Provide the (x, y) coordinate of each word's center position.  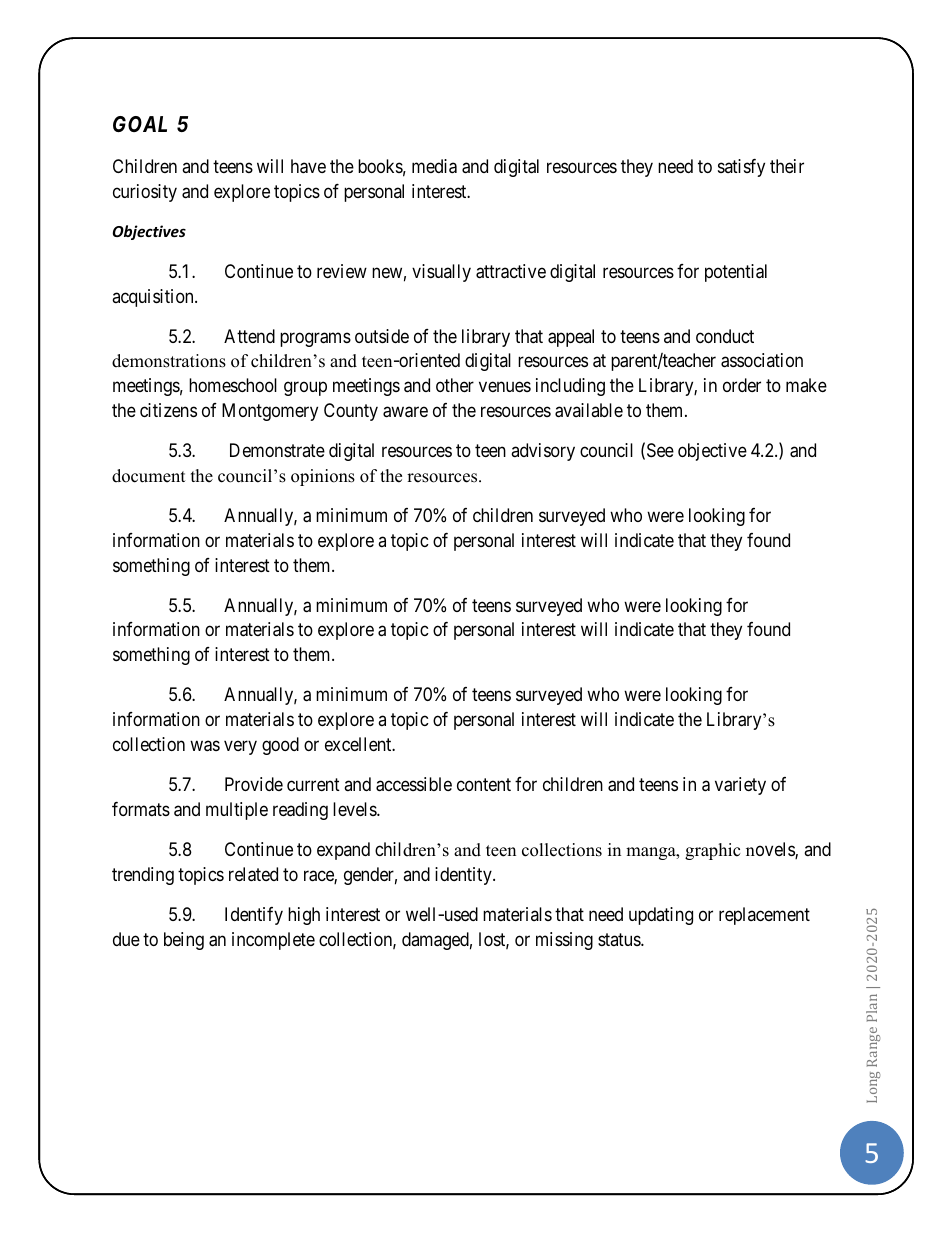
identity (464, 876)
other (455, 385)
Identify (254, 916)
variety (740, 786)
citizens (168, 410)
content (484, 784)
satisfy (741, 168)
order (742, 385)
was (205, 746)
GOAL (140, 124)
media (434, 166)
